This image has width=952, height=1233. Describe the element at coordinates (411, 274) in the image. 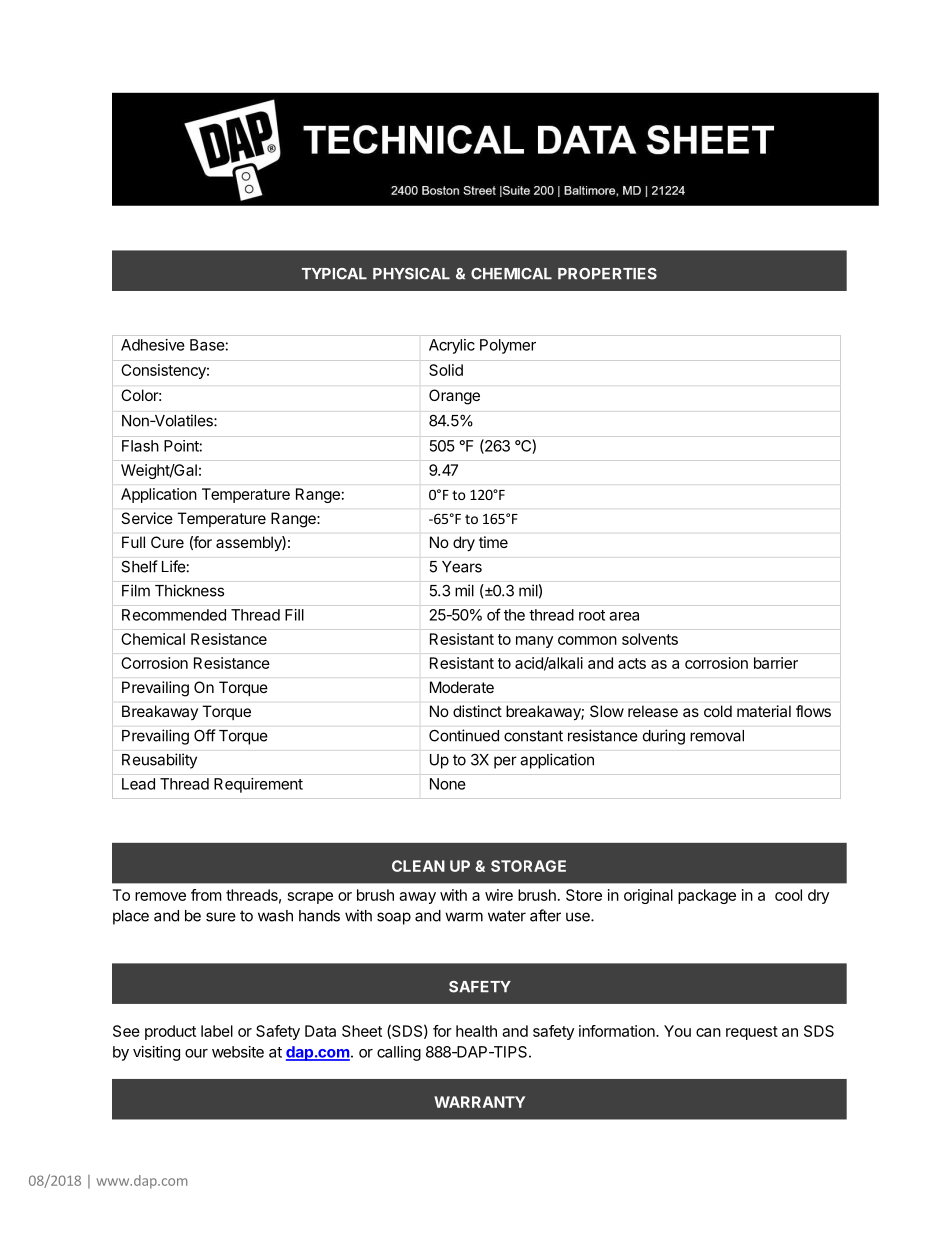

I see `PHYSICAL` at that location.
